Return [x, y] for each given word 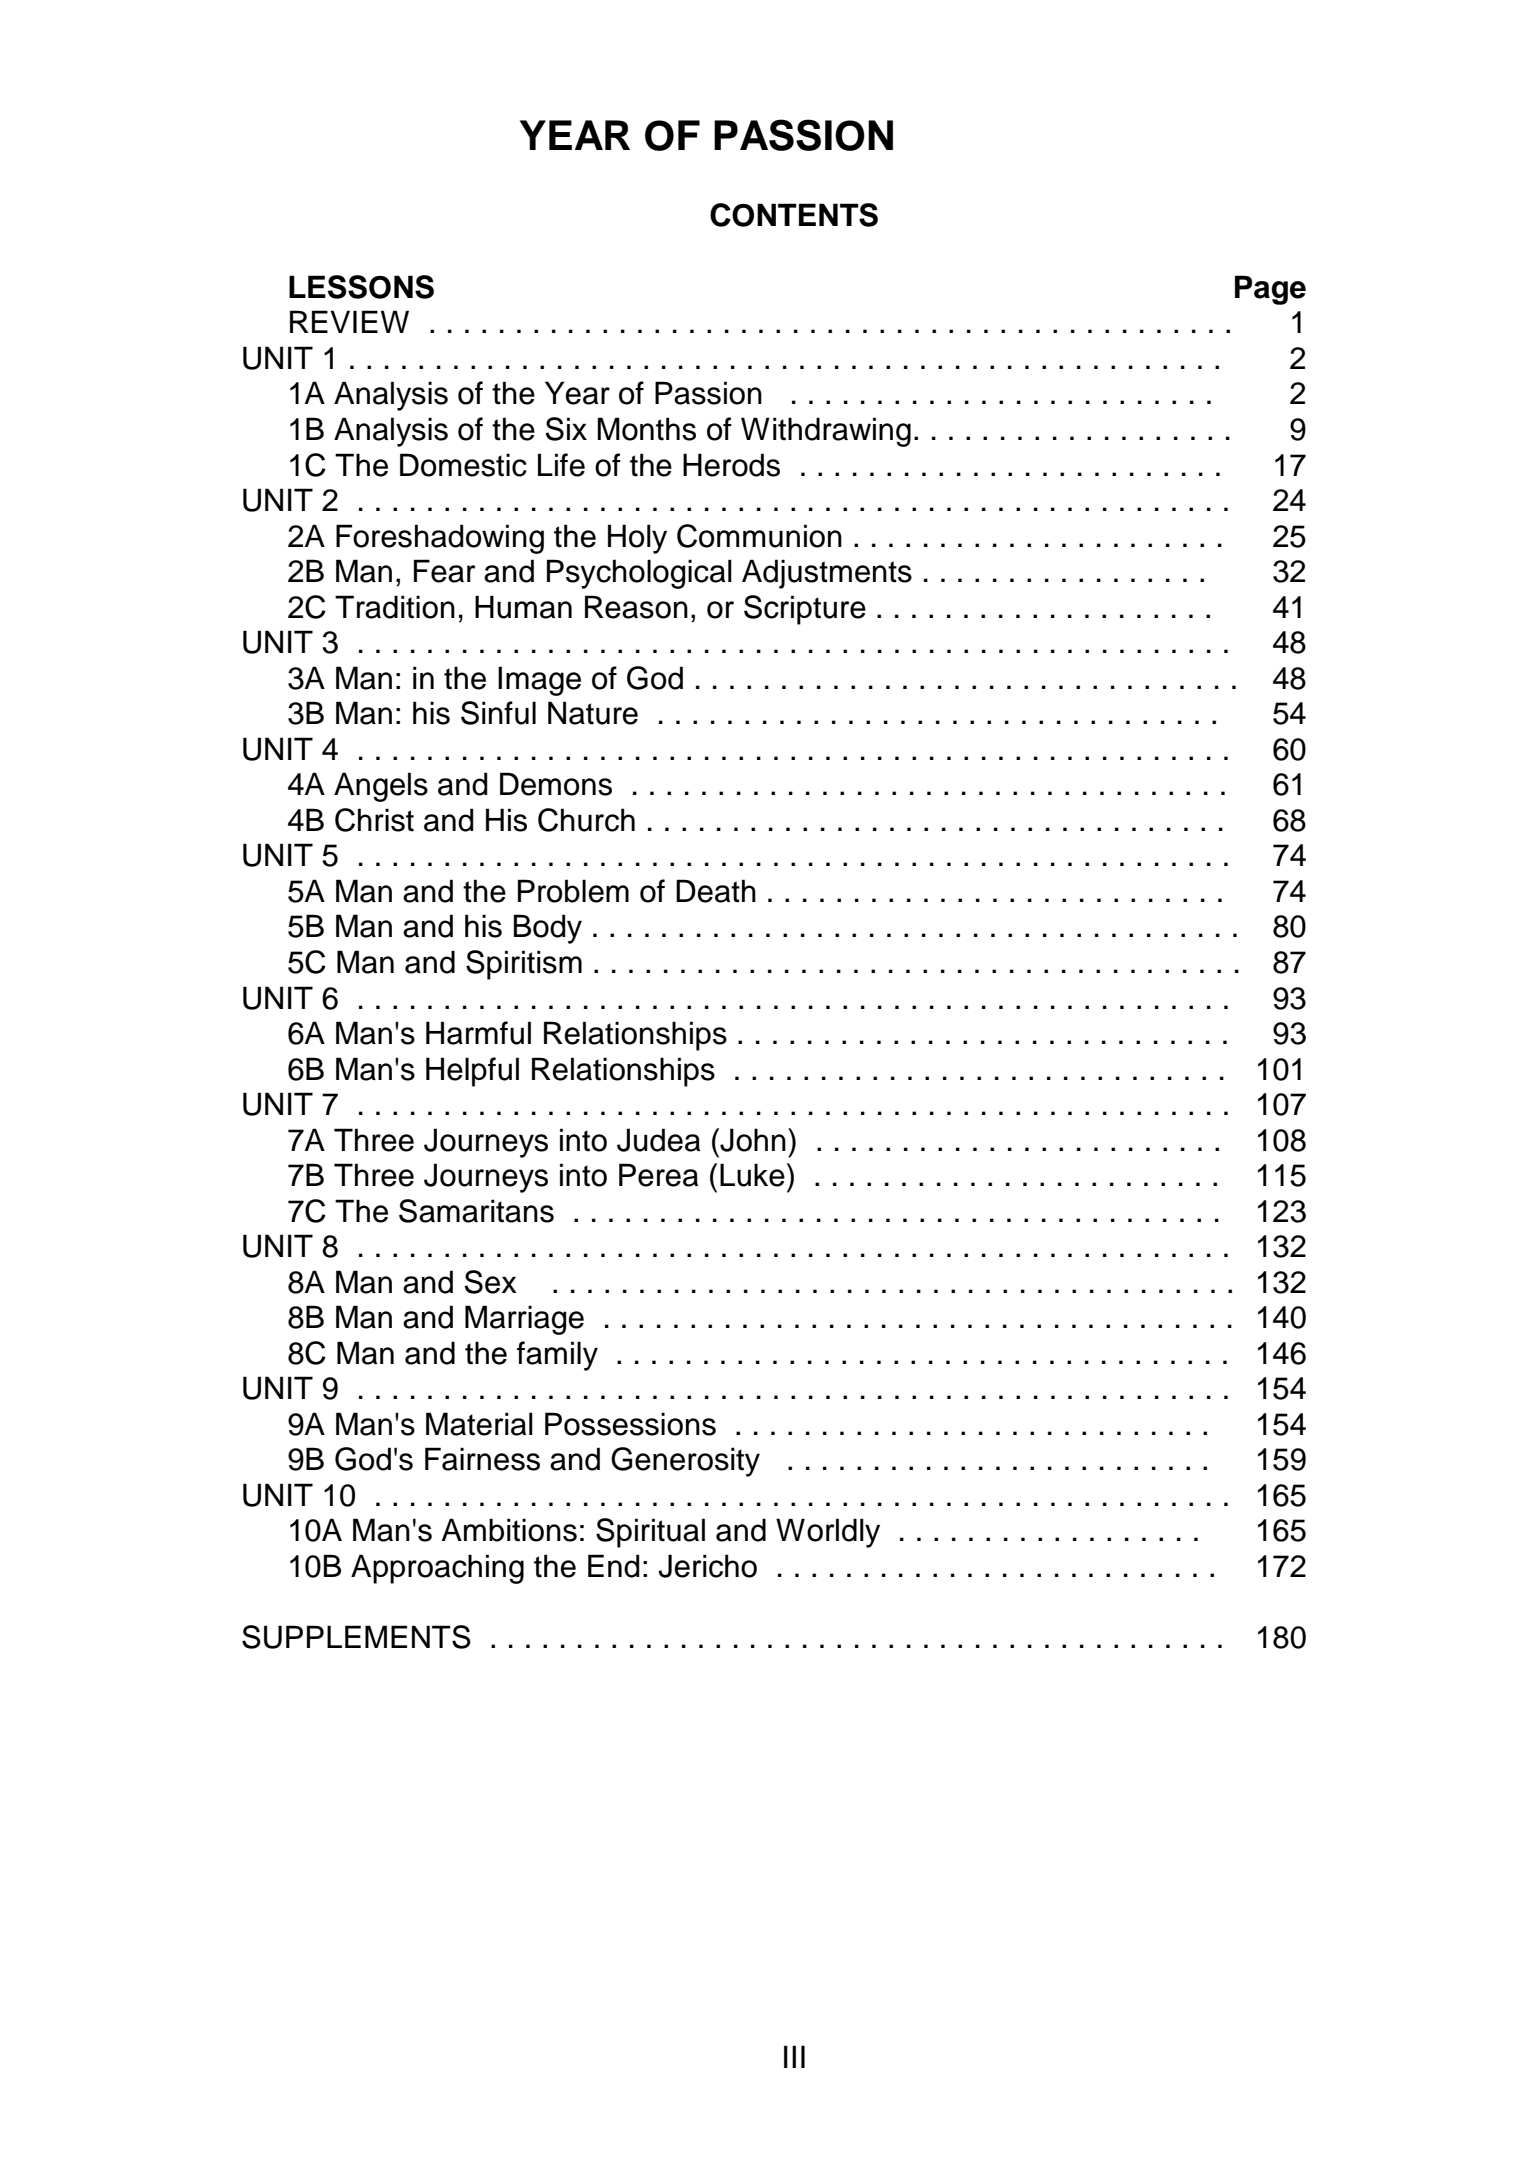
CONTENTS [794, 215]
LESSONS [361, 287]
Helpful [472, 1072]
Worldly [828, 1533]
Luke [752, 1175]
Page [1270, 290]
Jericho [707, 1566]
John [752, 1140]
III [794, 2056]
